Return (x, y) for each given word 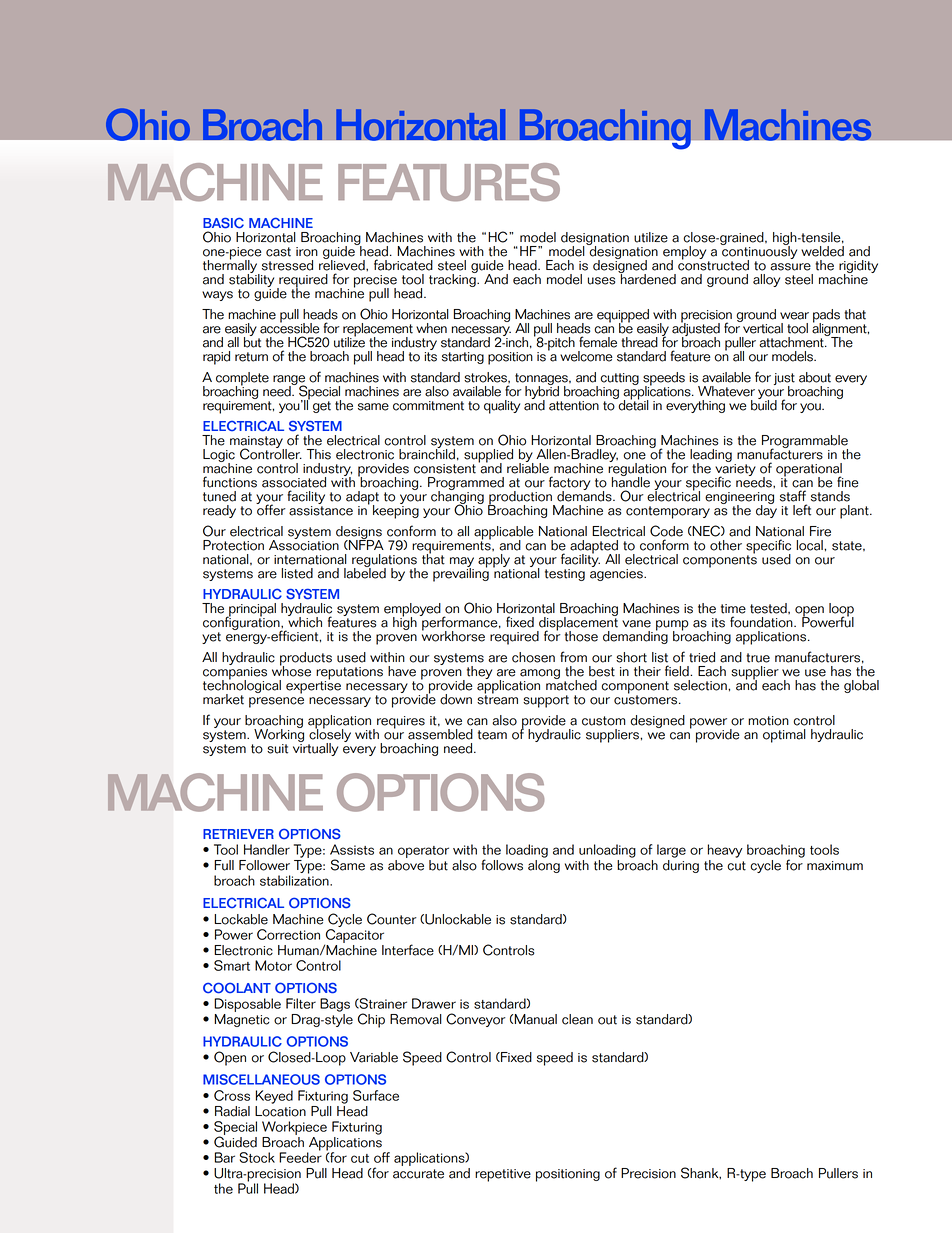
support (546, 701)
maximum (835, 866)
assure (790, 267)
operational (810, 471)
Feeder (300, 1156)
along (544, 866)
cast (278, 252)
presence (276, 702)
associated (294, 482)
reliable (528, 467)
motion (768, 721)
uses (602, 281)
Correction (288, 934)
